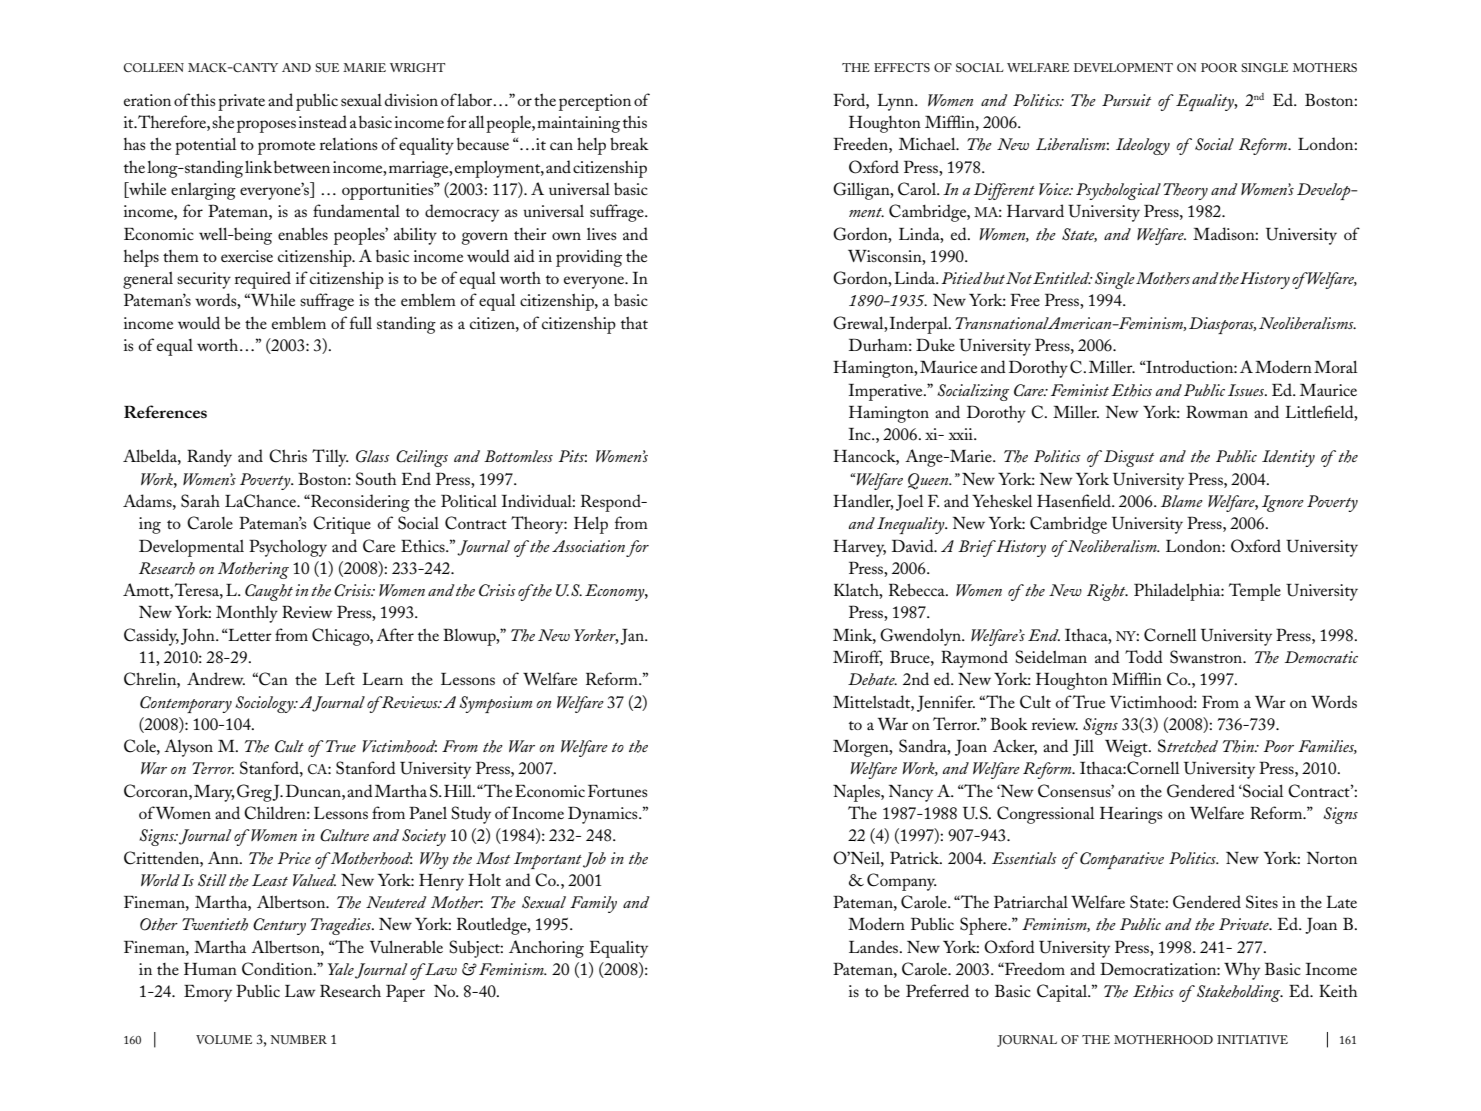 The width and height of the document is (1481, 1111). What do you see at coordinates (1126, 100) in the document?
I see `Pursuit` at bounding box center [1126, 100].
